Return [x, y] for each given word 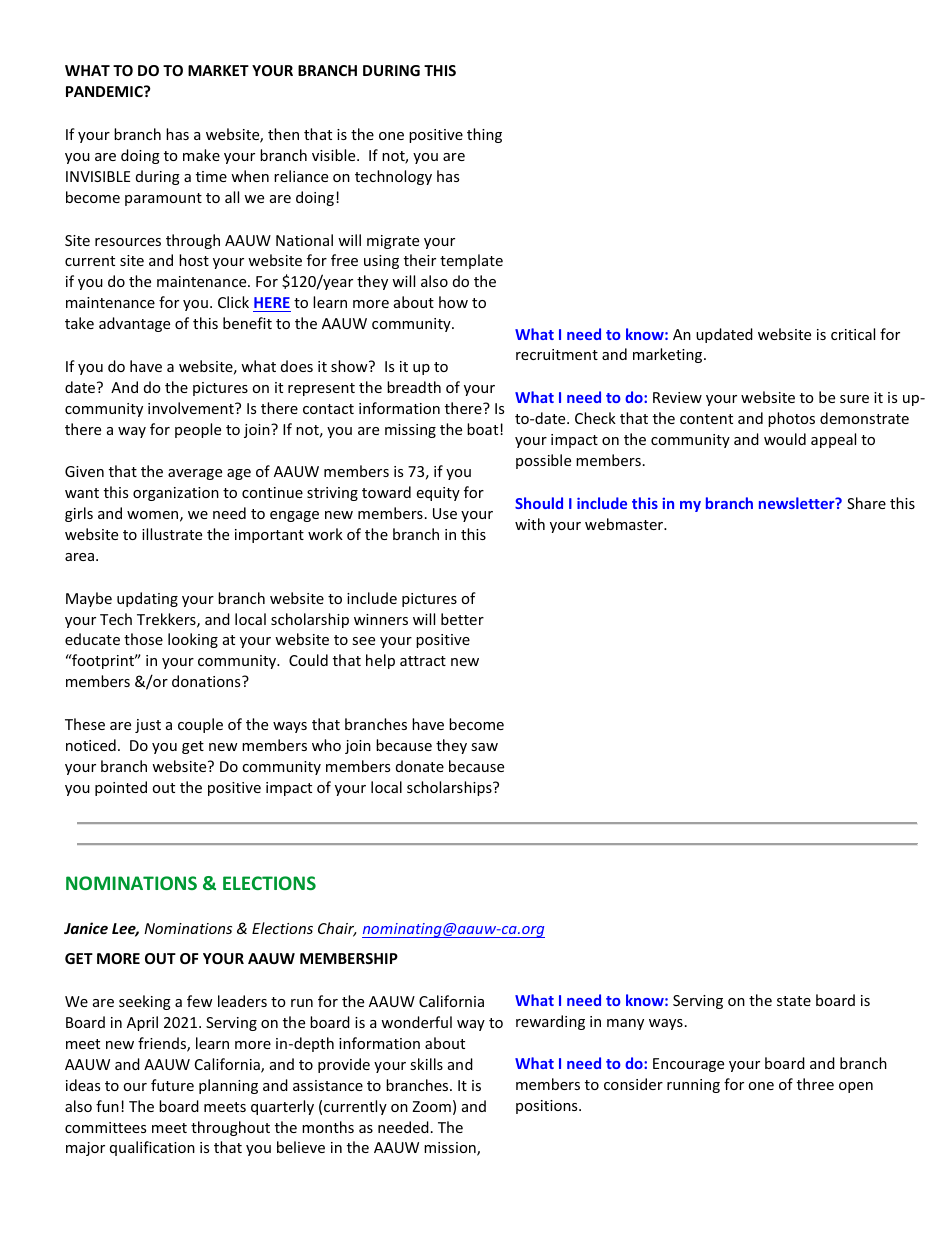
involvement [192, 408]
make [201, 155]
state [794, 1001]
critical [853, 334]
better [462, 619]
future [172, 1085]
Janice [86, 928]
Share [866, 503]
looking [193, 640]
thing [484, 135]
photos [791, 419]
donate [420, 766]
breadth [414, 387]
